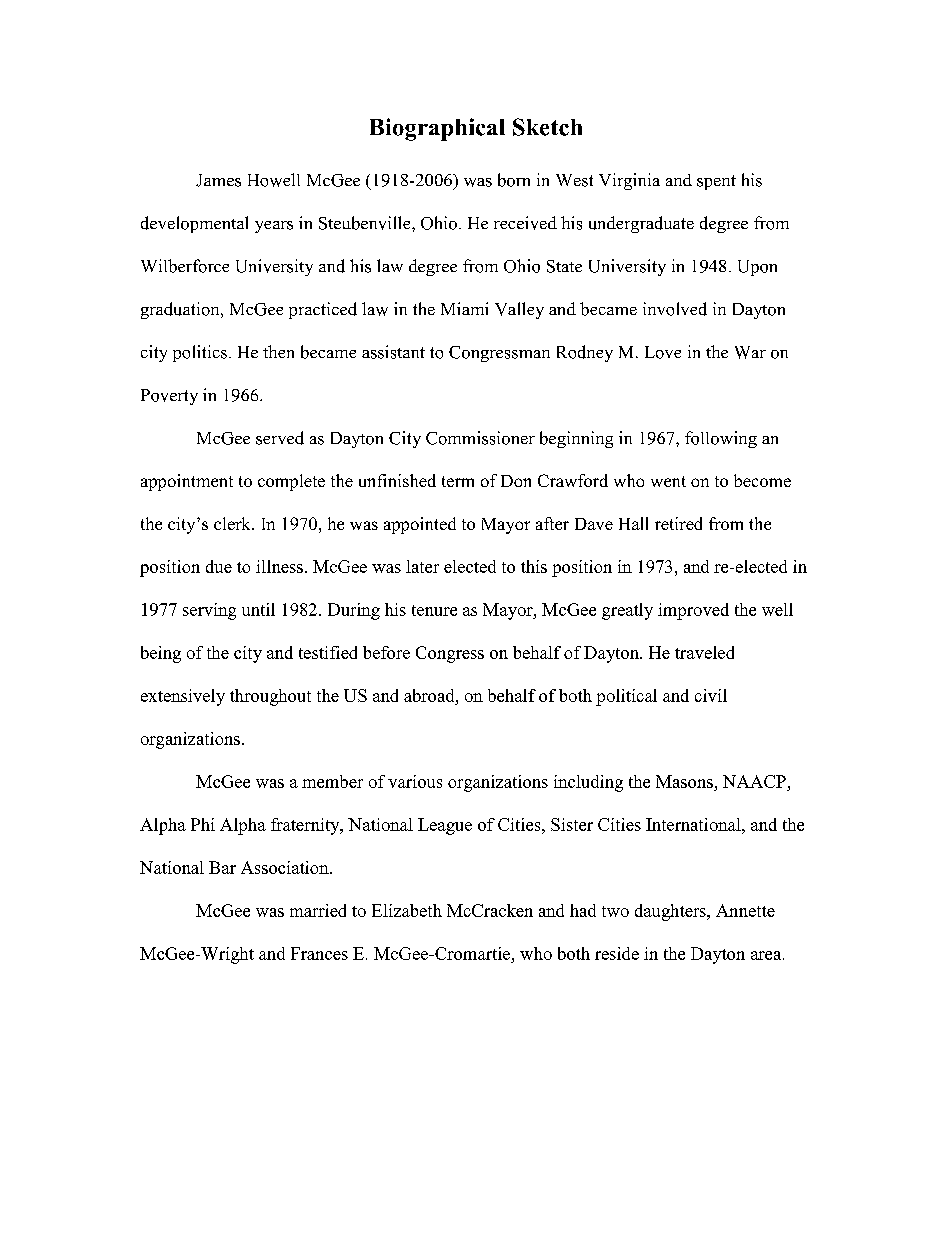 The image size is (952, 1233). What do you see at coordinates (704, 652) in the screenshot?
I see `traveled` at bounding box center [704, 652].
